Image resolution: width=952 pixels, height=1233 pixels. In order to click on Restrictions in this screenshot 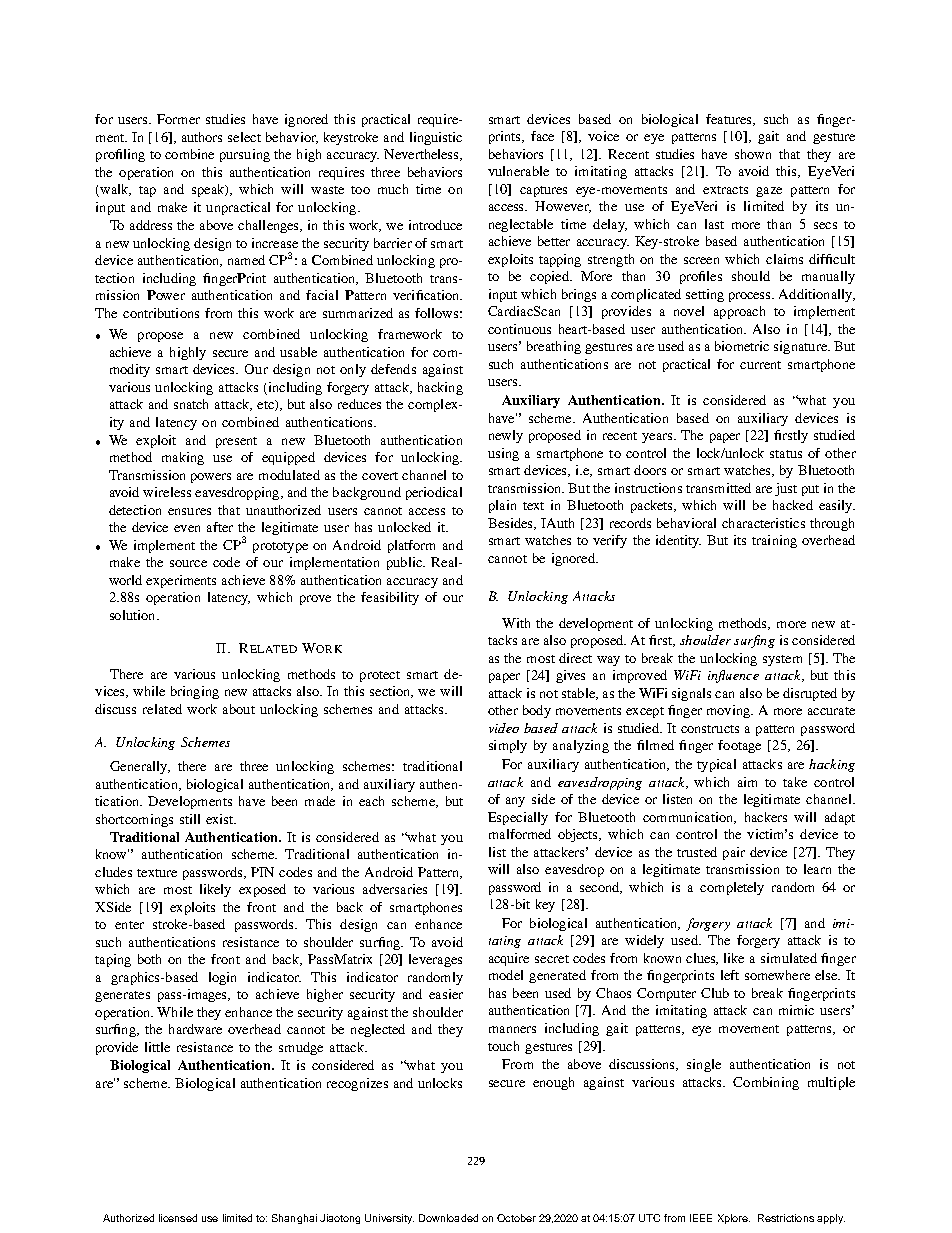, I will do `click(786, 1218)`.
